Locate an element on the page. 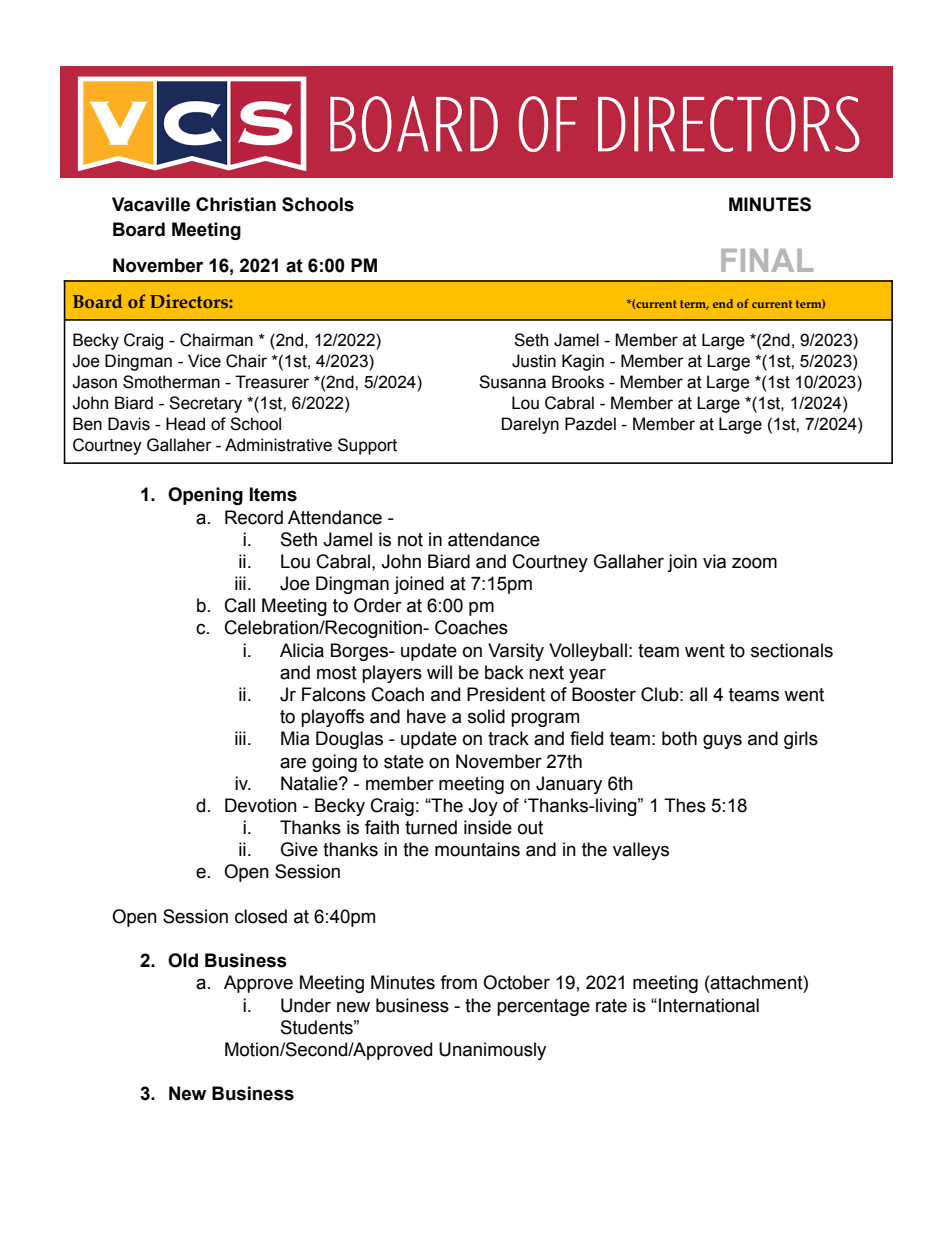 The image size is (952, 1233). not is located at coordinates (410, 540).
